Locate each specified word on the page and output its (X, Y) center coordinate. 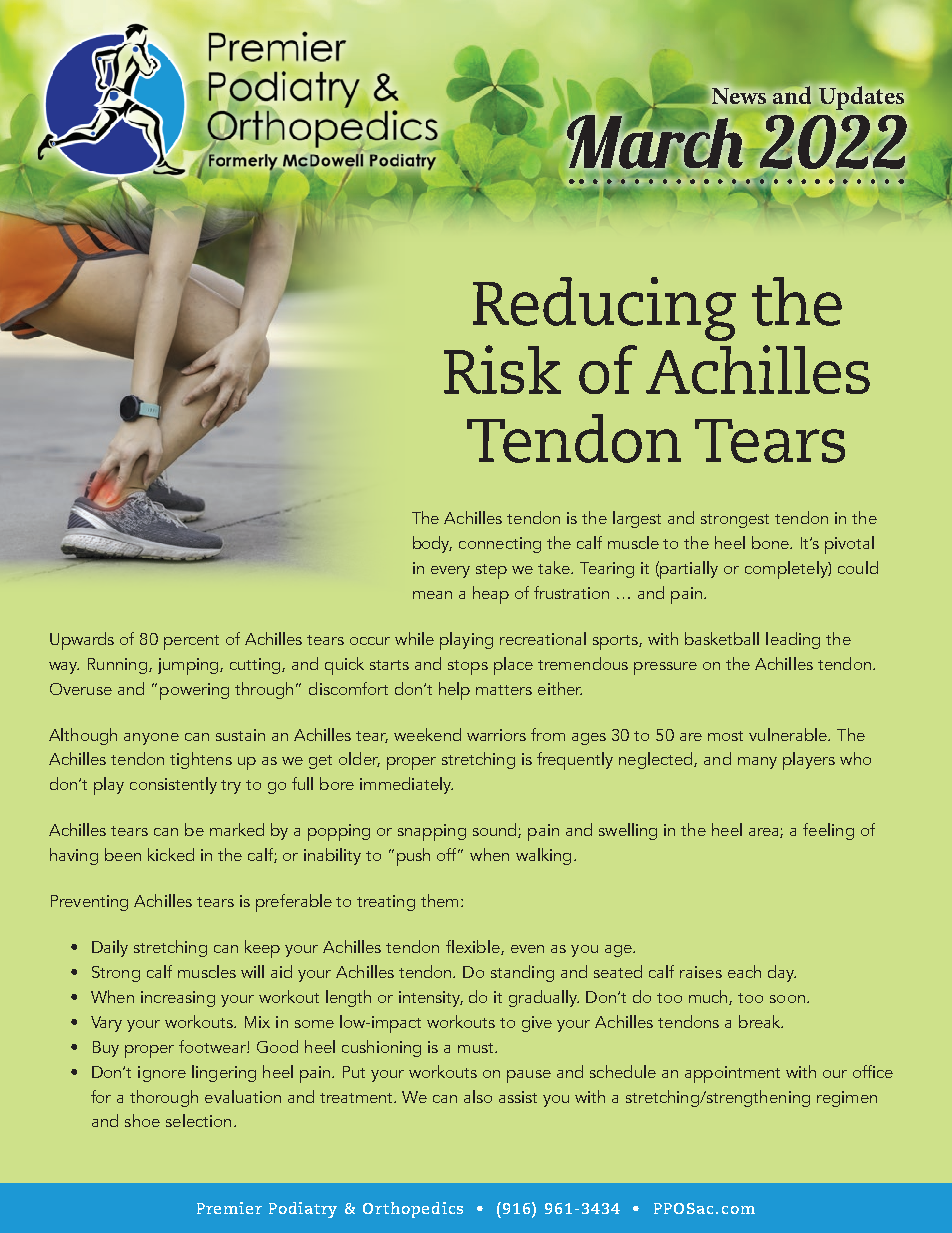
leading (793, 640)
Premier (229, 1208)
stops (468, 667)
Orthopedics (413, 1210)
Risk (502, 369)
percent (191, 642)
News (739, 95)
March (655, 141)
